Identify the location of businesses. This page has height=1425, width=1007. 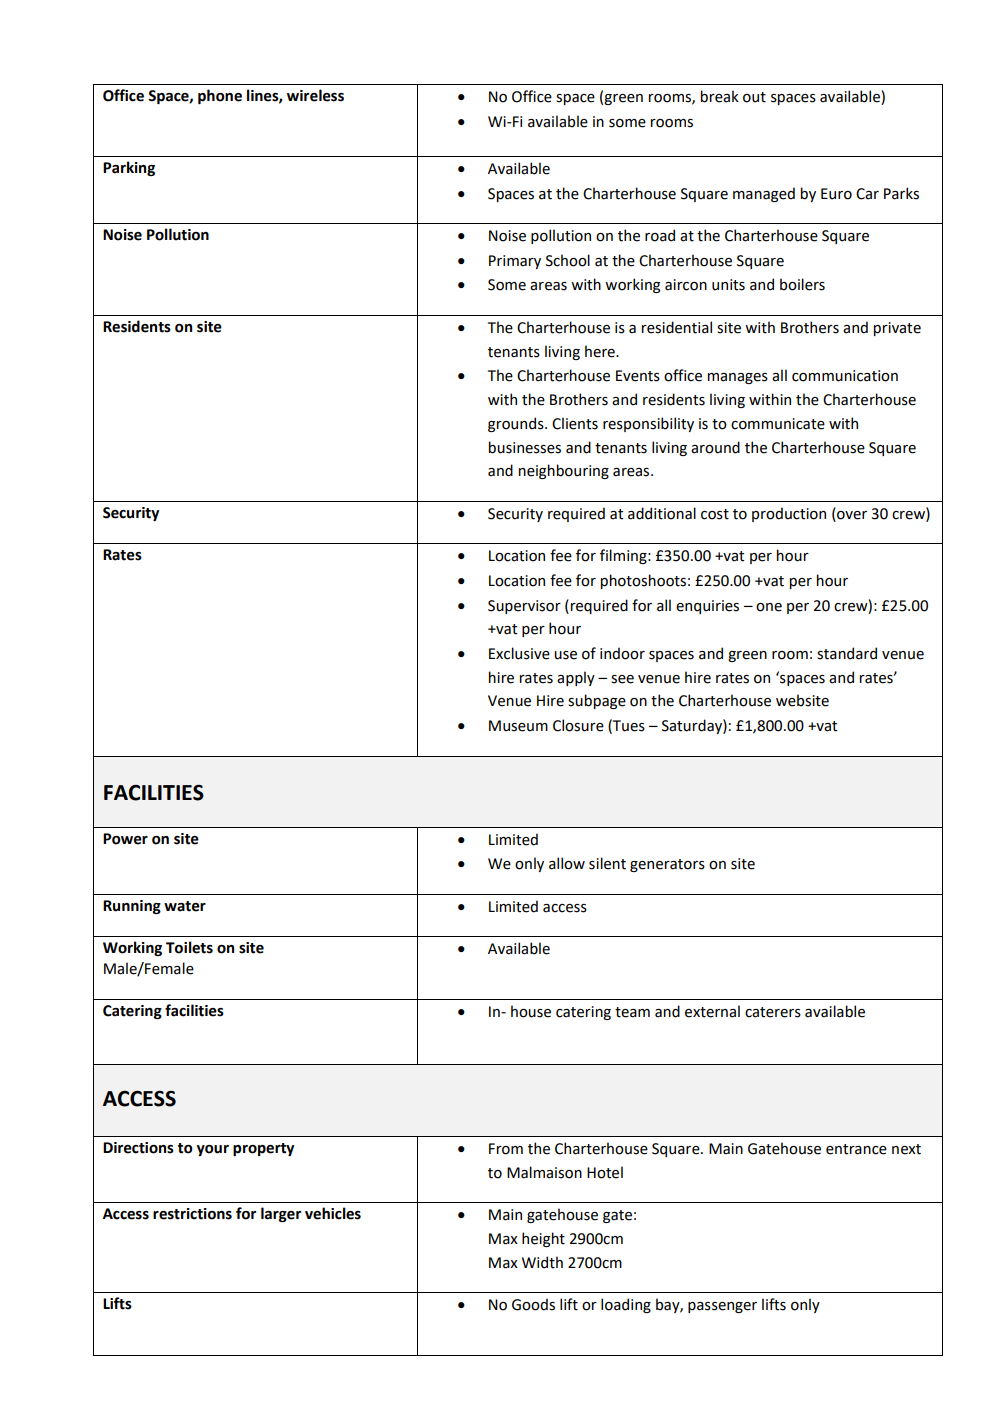
(525, 447).
